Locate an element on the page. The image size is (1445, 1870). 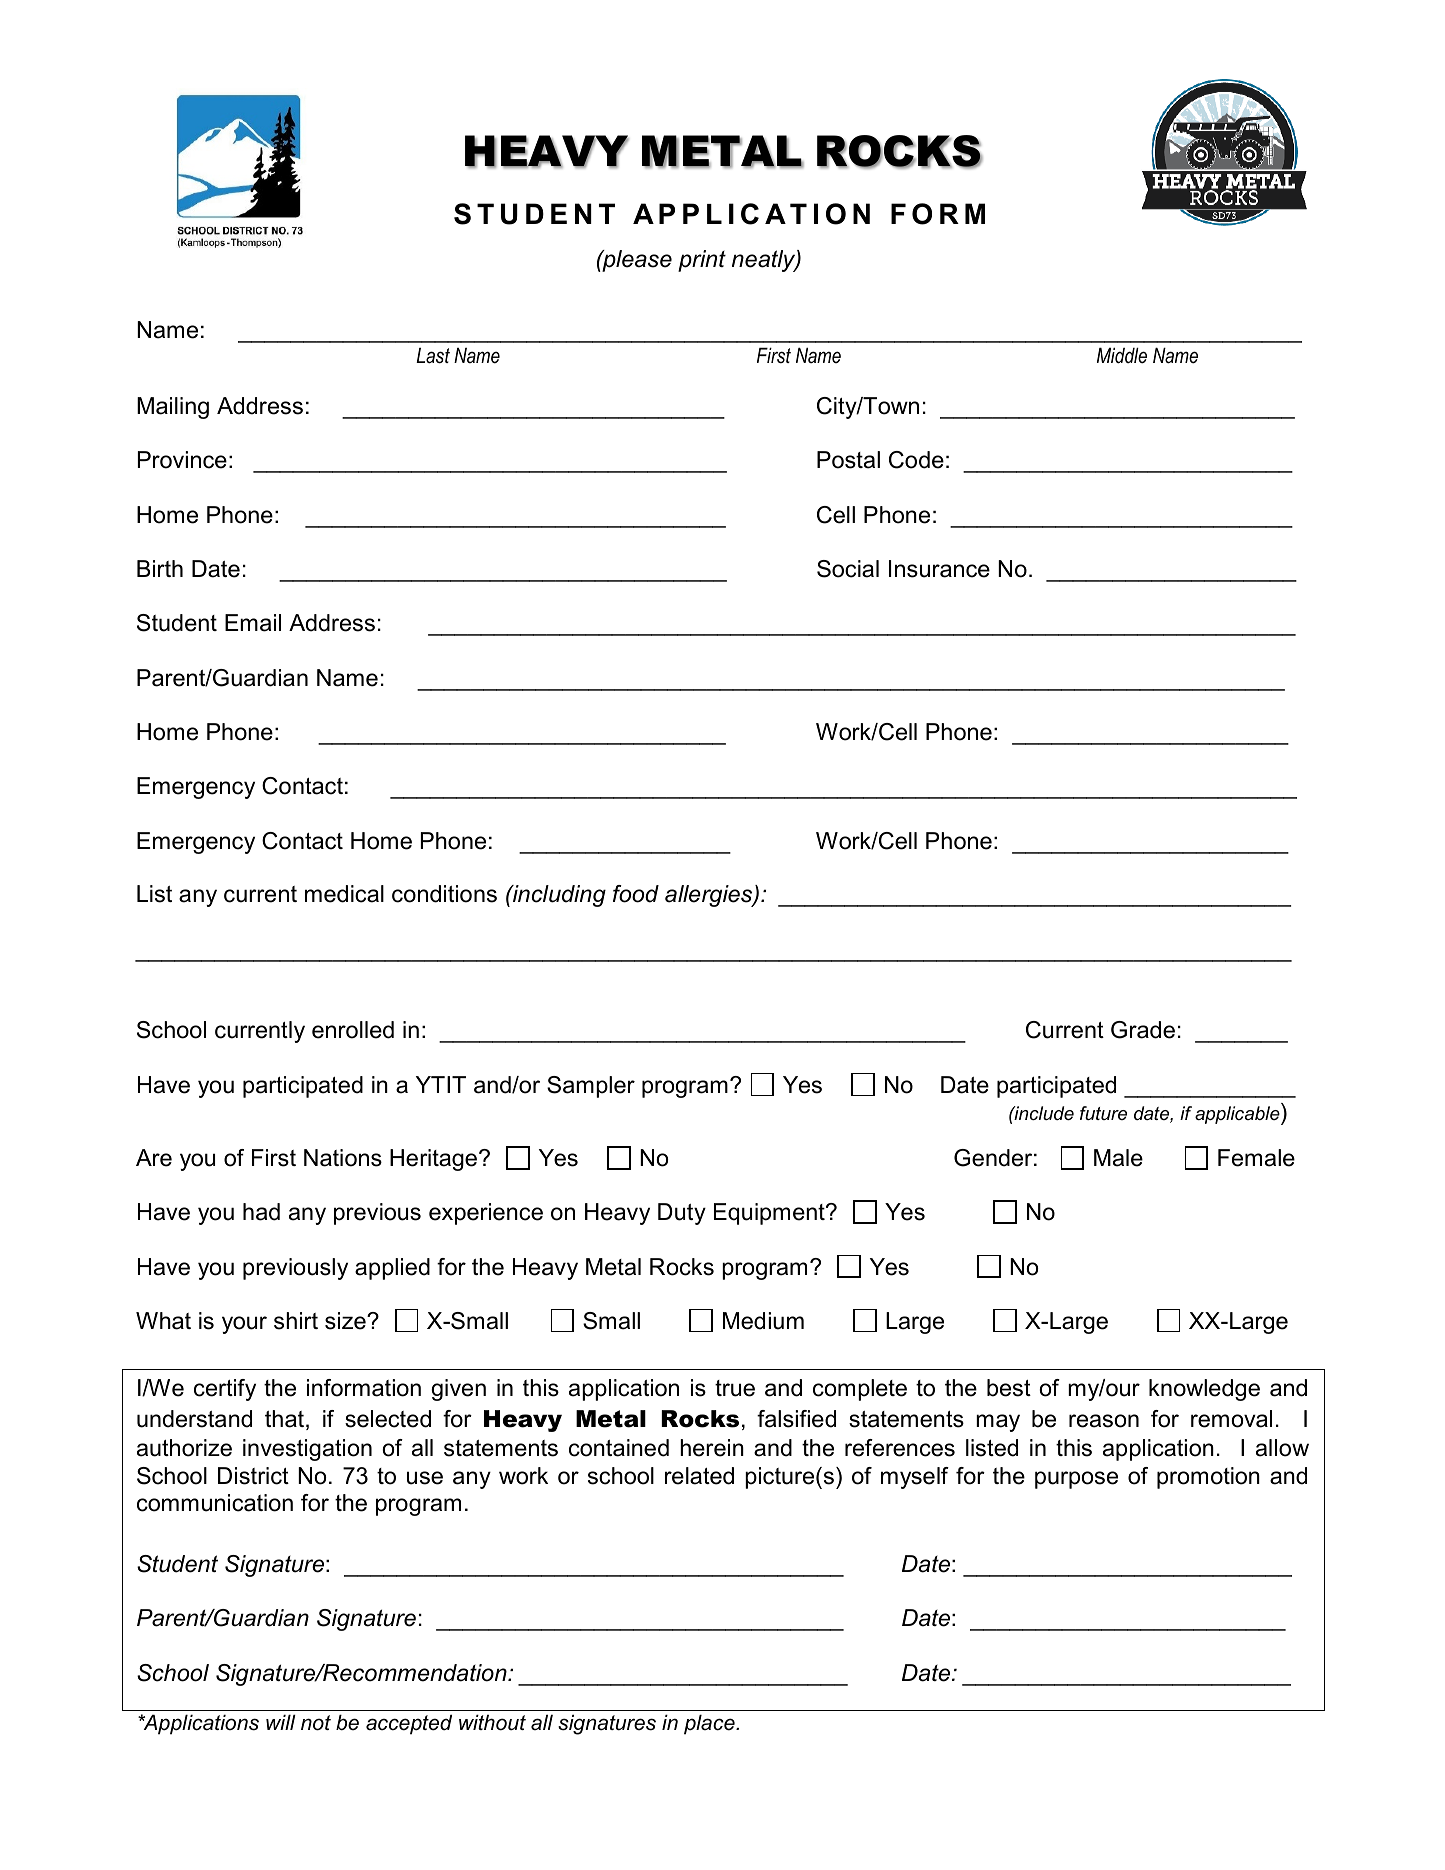
will is located at coordinates (281, 1722).
